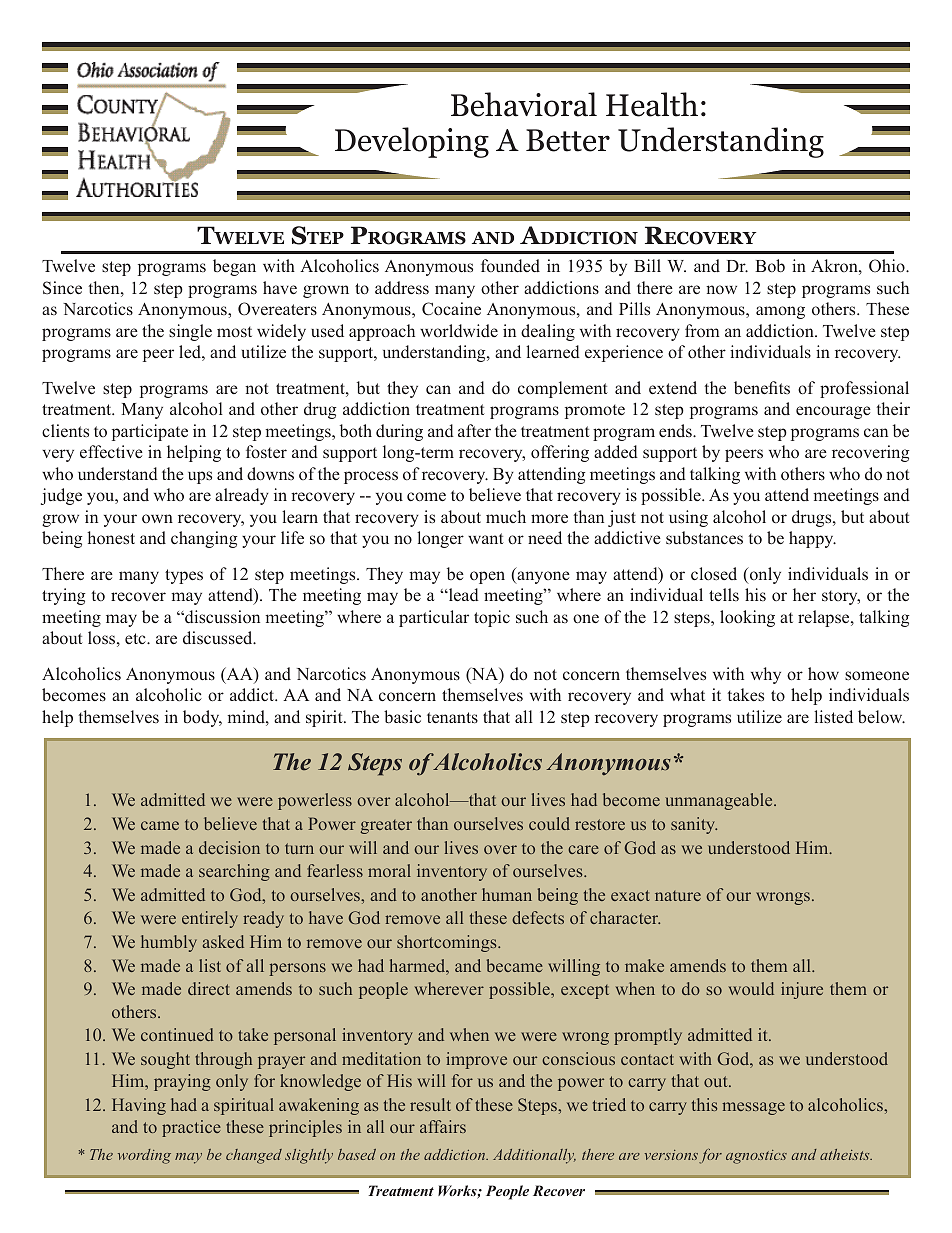 This screenshot has height=1233, width=952. Describe the element at coordinates (191, 1128) in the screenshot. I see `practice` at that location.
